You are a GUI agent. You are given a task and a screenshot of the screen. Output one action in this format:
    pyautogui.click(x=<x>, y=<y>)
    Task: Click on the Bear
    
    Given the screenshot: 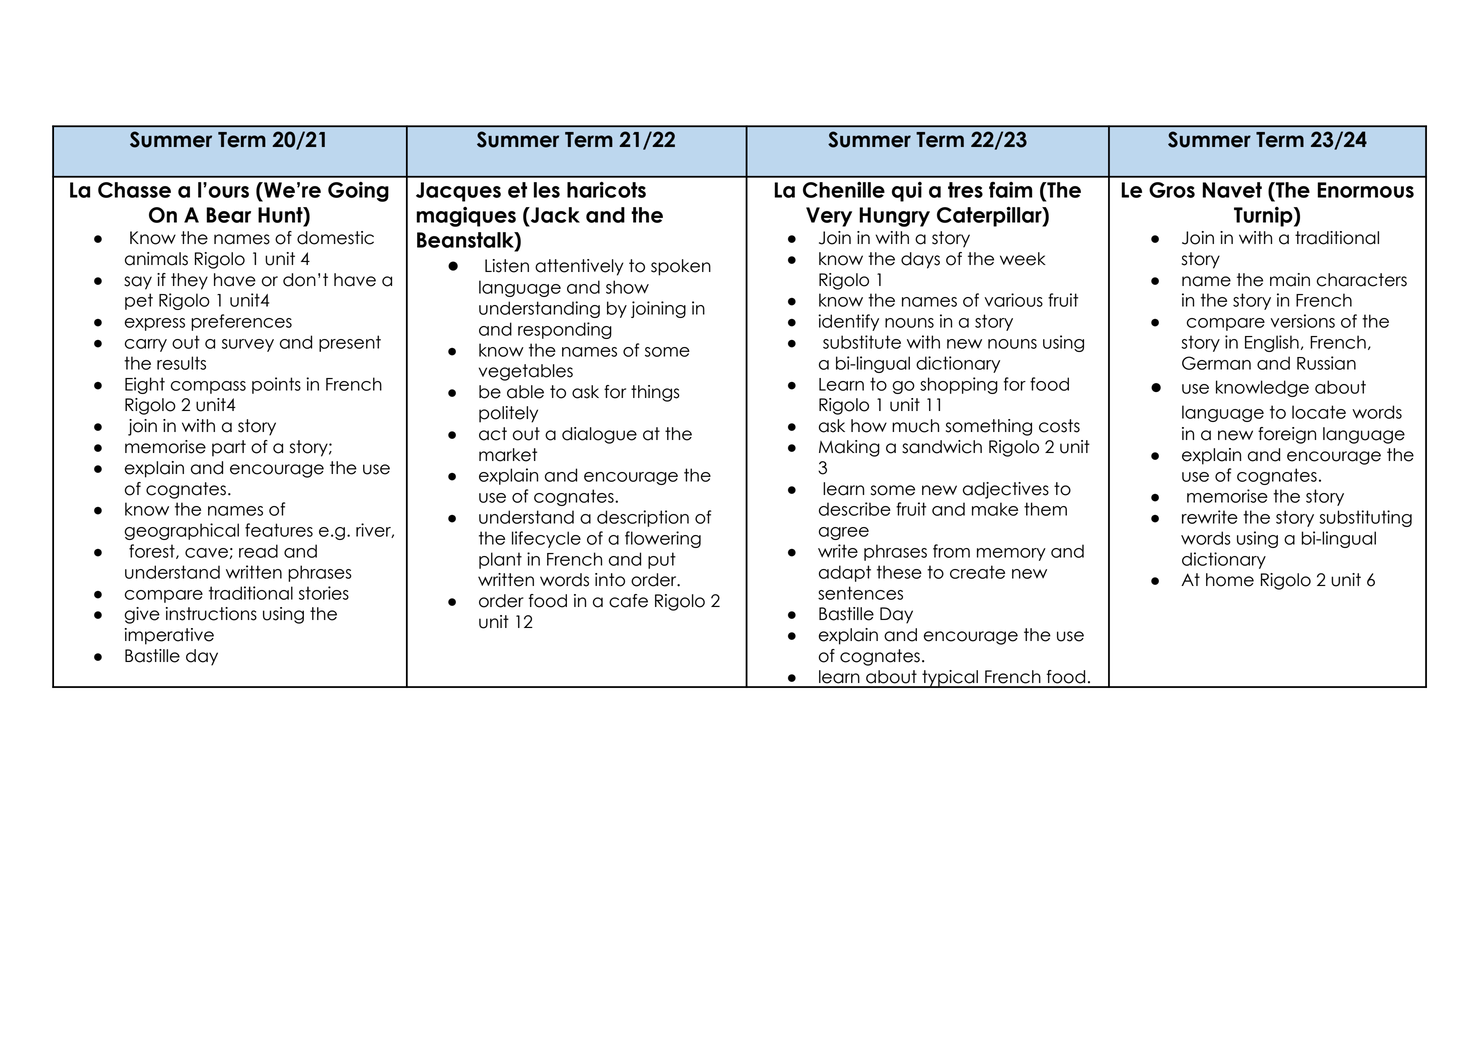 What is the action you would take?
    pyautogui.click(x=228, y=215)
